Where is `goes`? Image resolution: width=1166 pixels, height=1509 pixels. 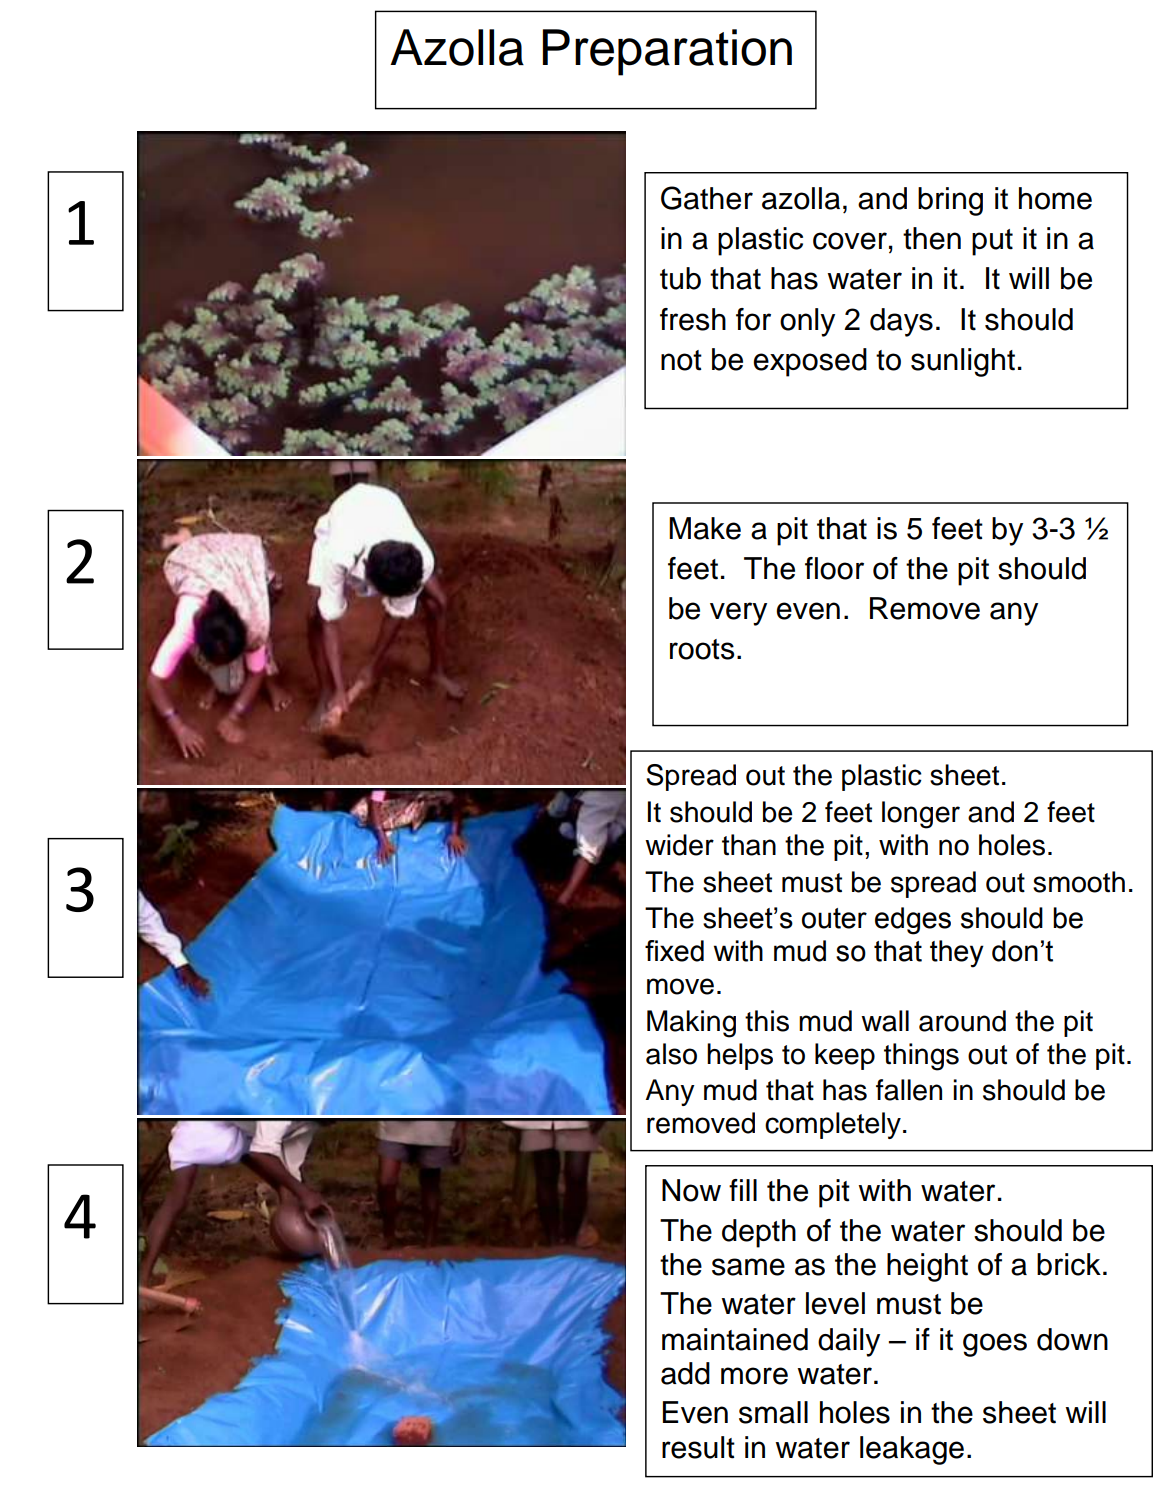 goes is located at coordinates (995, 1345).
